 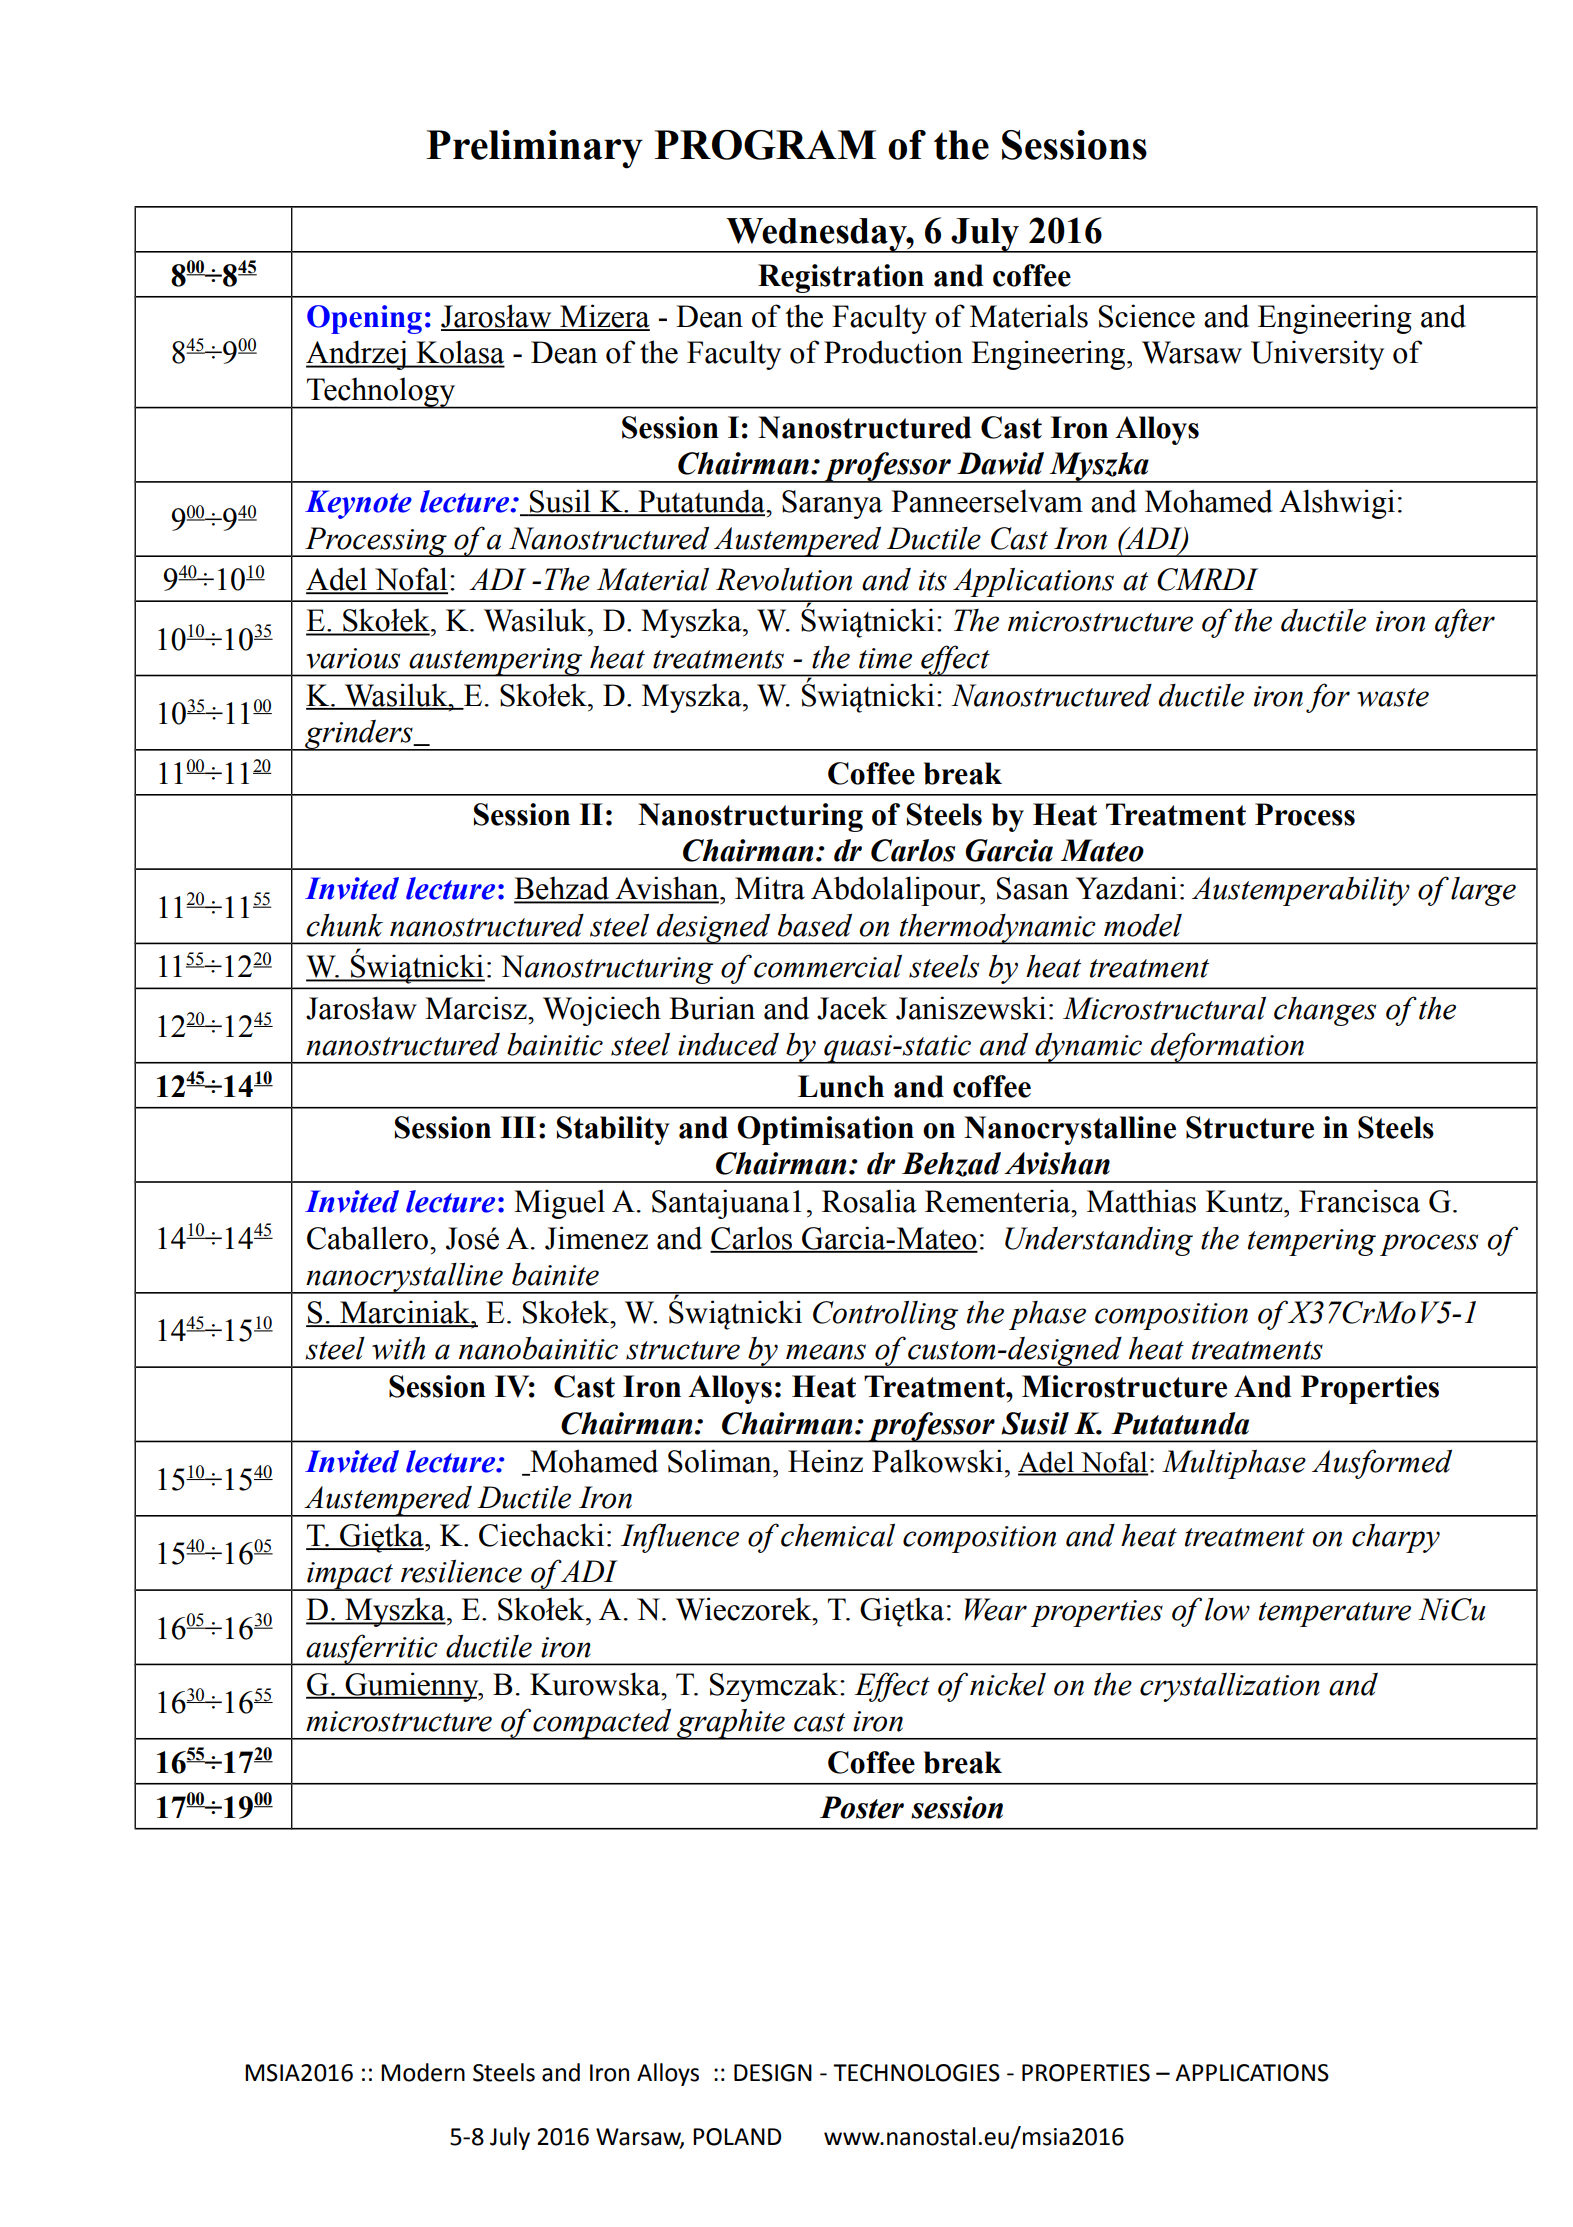 What do you see at coordinates (862, 1807) in the page?
I see `Poster` at bounding box center [862, 1807].
